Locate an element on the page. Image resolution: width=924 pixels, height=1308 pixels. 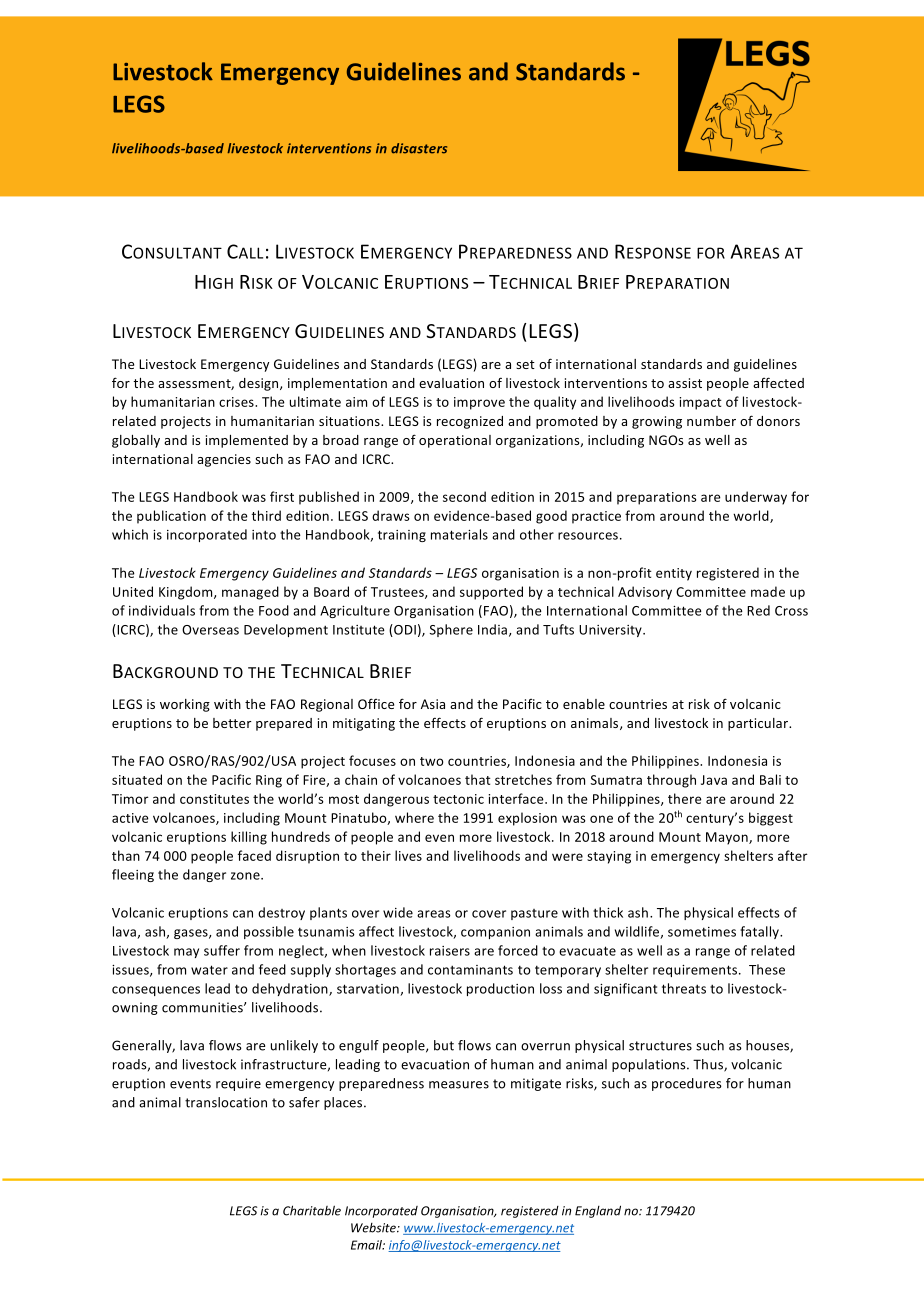
set is located at coordinates (525, 364).
